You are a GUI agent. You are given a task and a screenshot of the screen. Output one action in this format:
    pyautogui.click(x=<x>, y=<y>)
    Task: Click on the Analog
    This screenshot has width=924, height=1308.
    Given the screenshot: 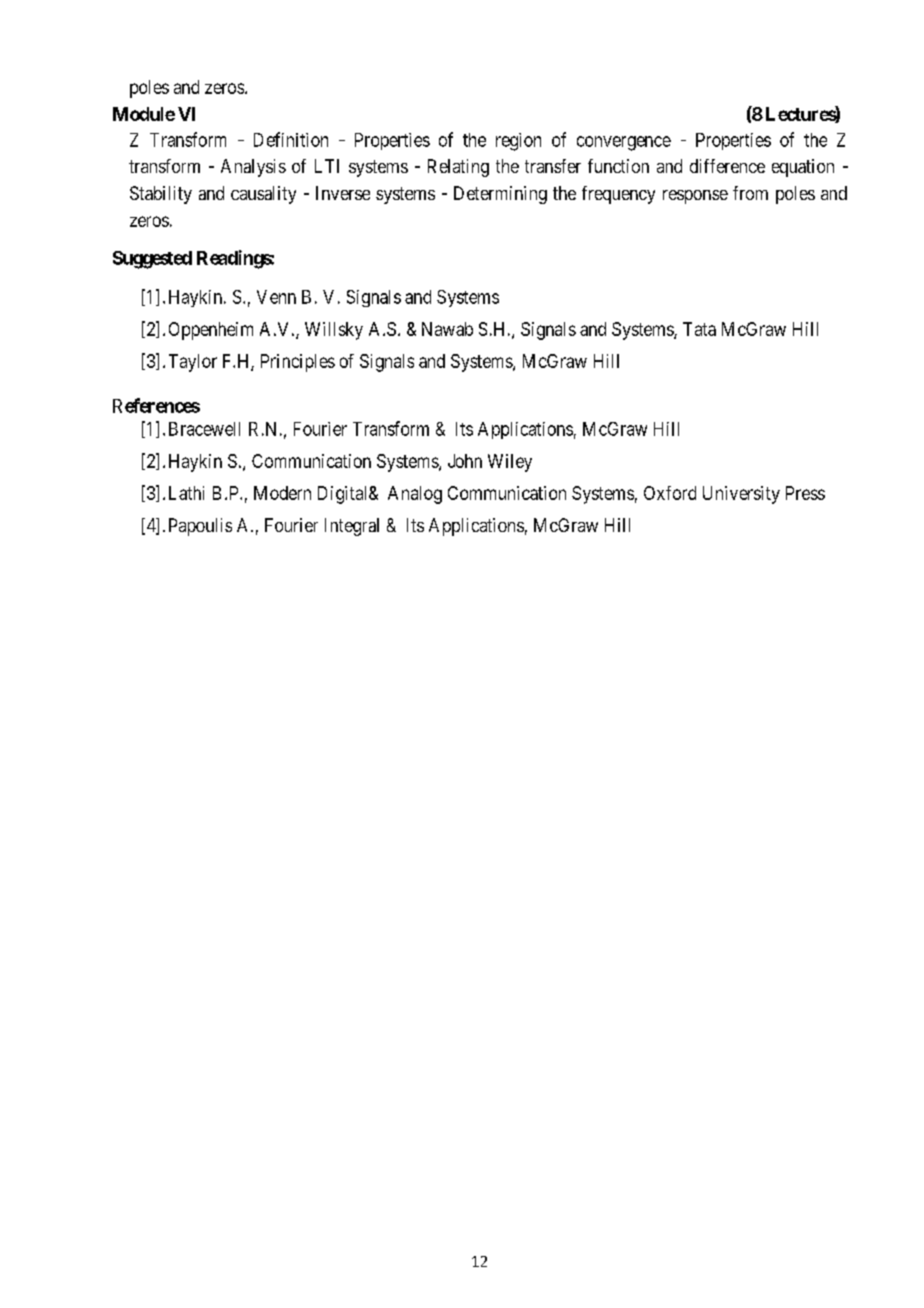 What is the action you would take?
    pyautogui.click(x=415, y=495)
